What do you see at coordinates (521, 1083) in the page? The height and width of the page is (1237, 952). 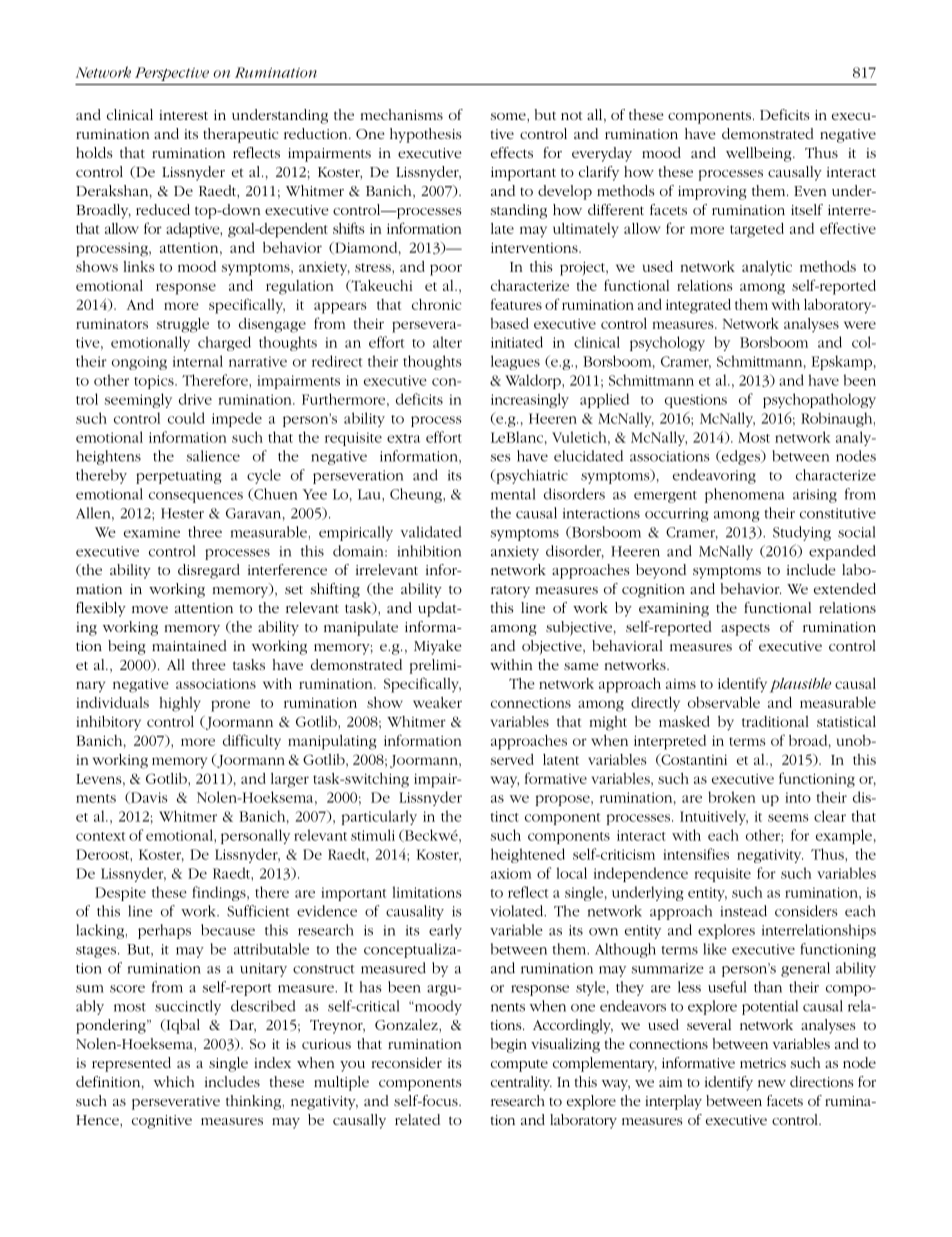 I see `centrality` at bounding box center [521, 1083].
